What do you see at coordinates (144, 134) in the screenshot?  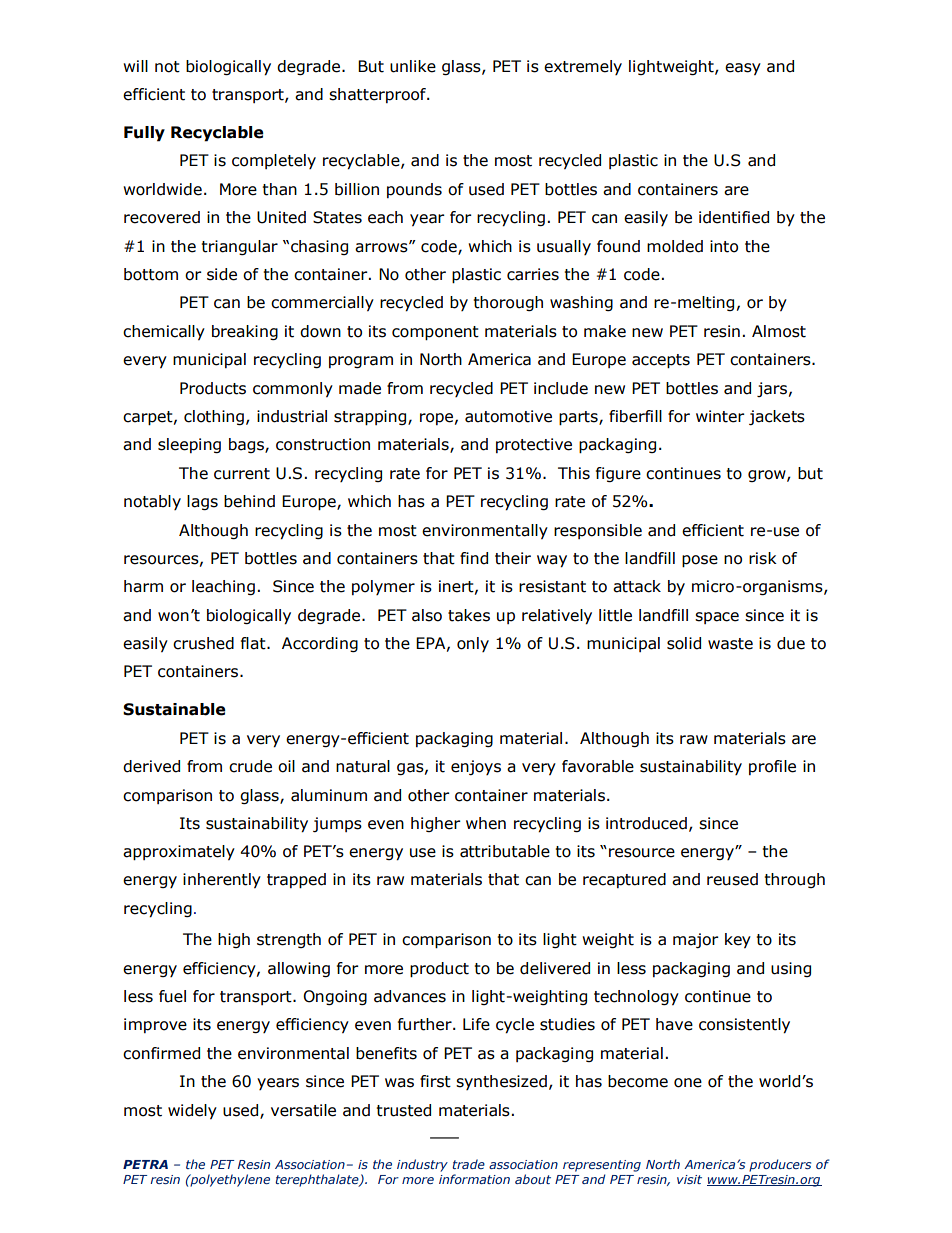 I see `Fully` at bounding box center [144, 134].
